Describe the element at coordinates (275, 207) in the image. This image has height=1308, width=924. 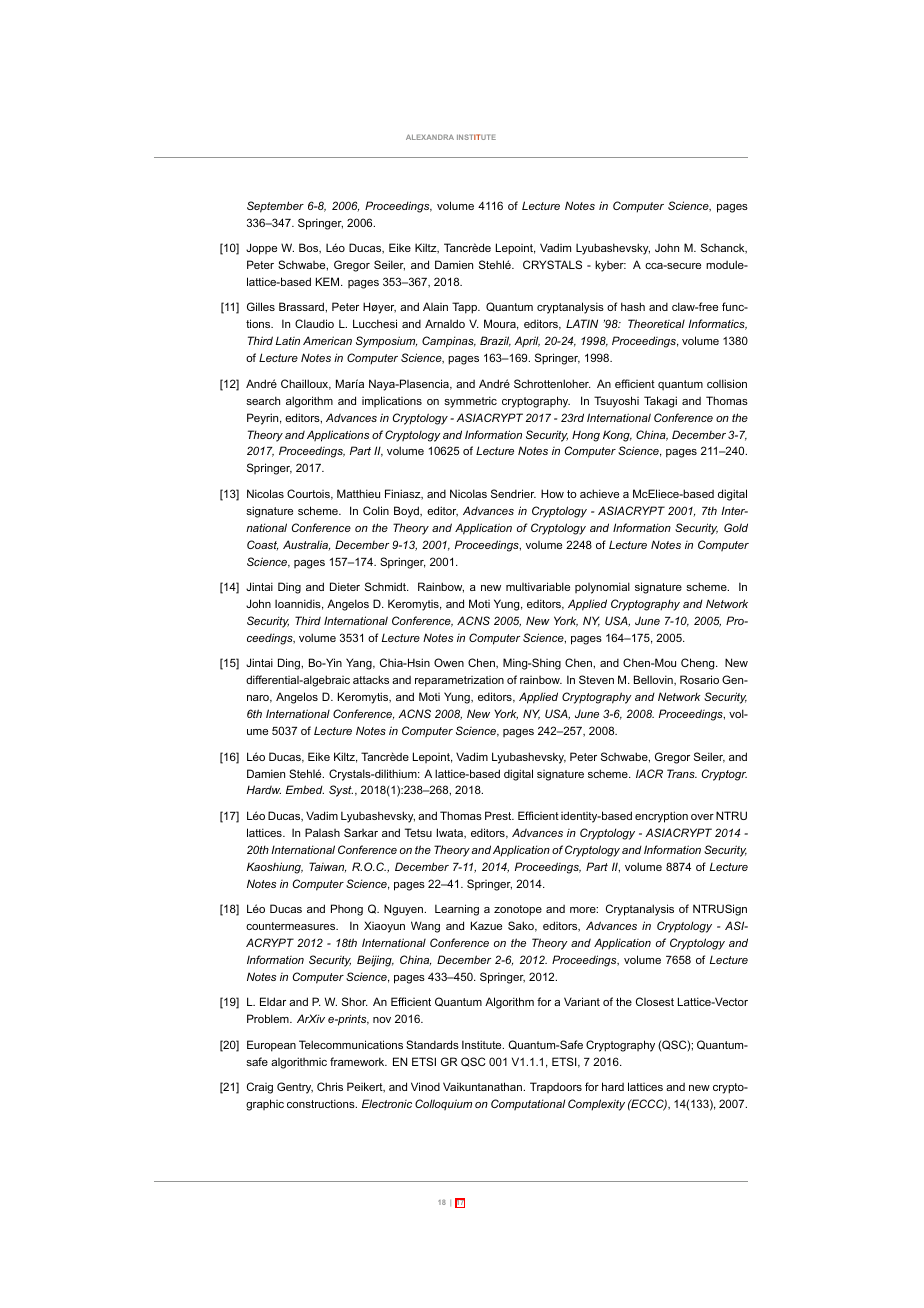
I see `September` at that location.
